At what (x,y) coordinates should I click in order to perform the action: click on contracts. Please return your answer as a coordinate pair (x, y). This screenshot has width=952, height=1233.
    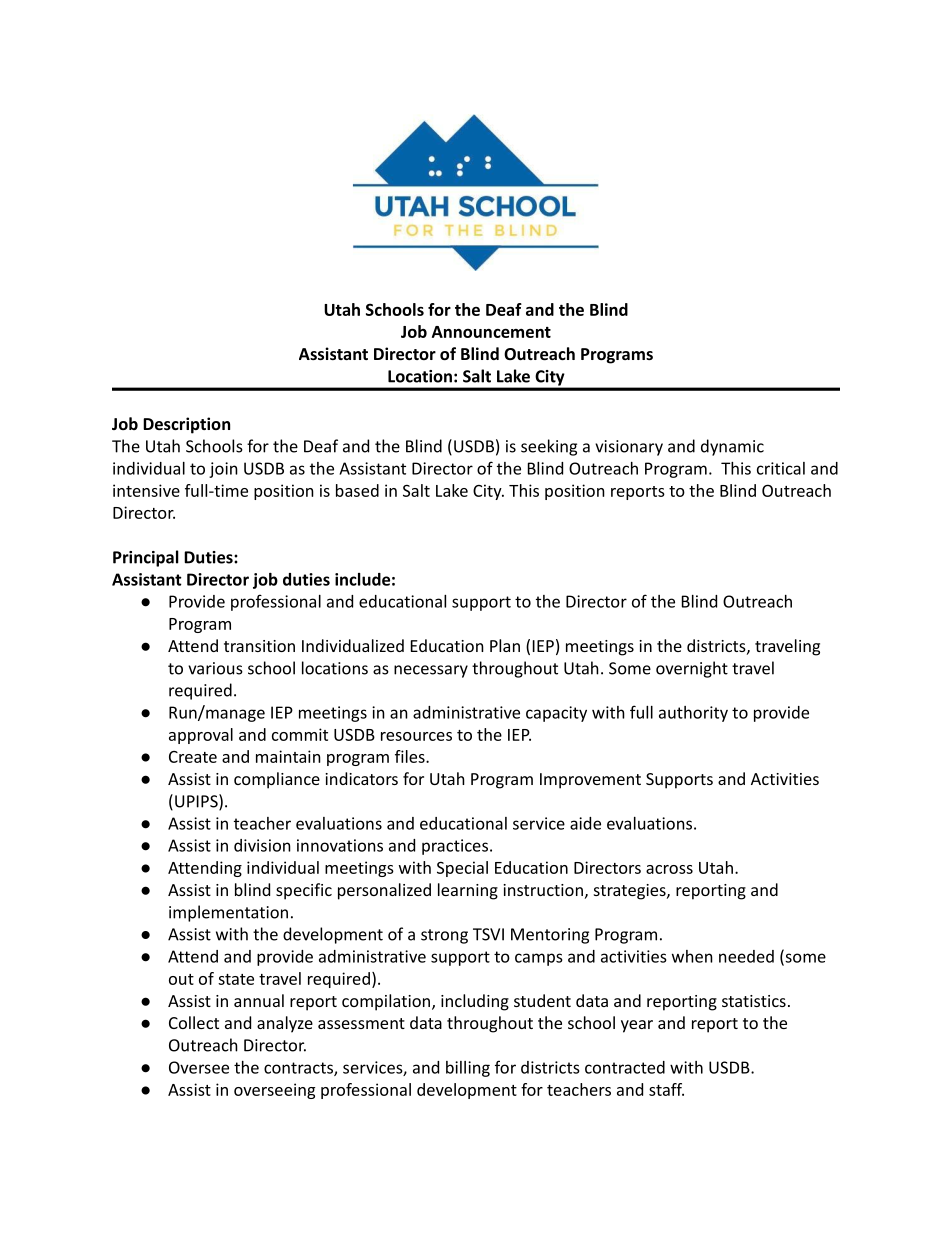
    Looking at the image, I should click on (299, 1069).
